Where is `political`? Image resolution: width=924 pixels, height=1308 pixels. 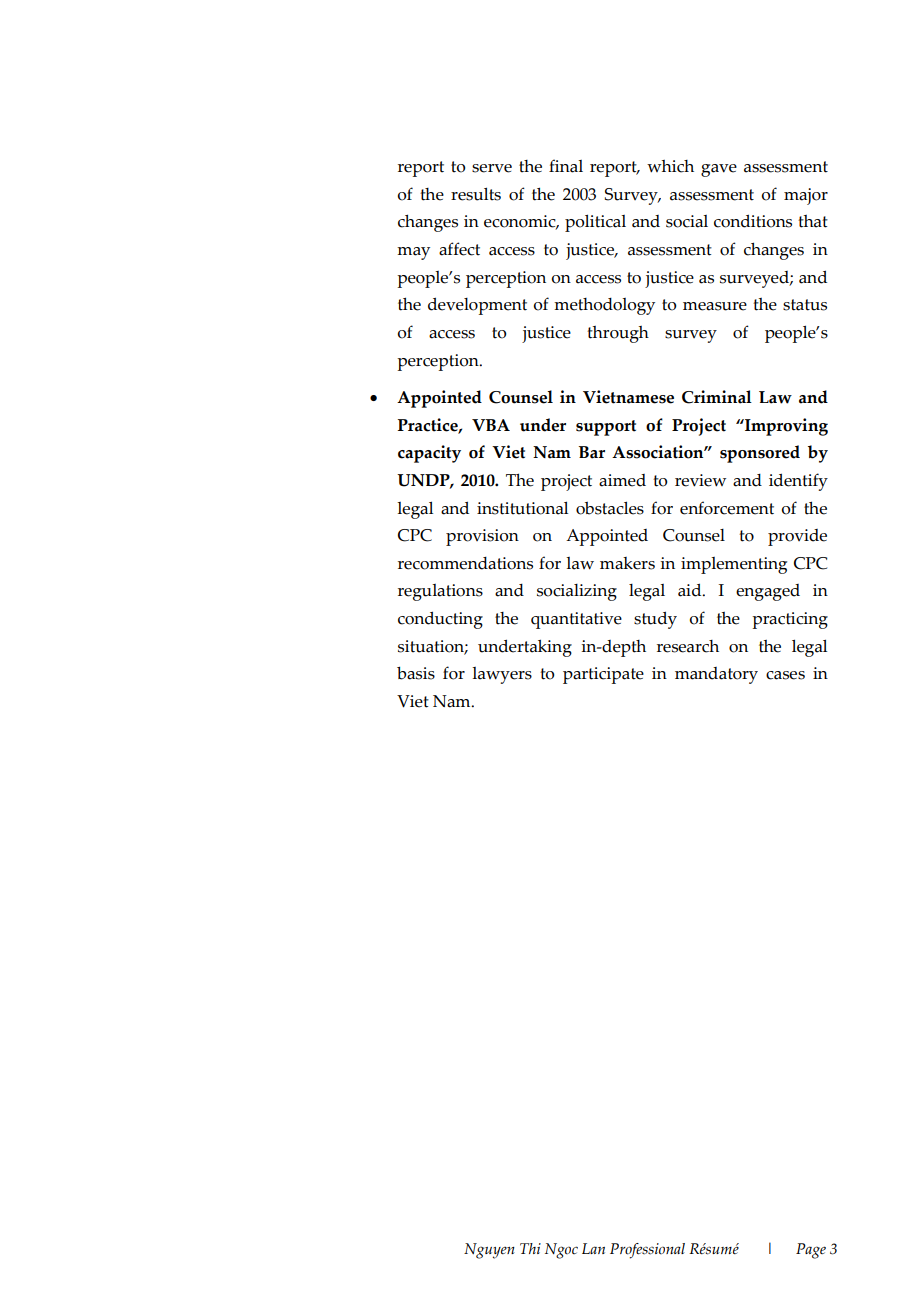
political is located at coordinates (595, 223).
